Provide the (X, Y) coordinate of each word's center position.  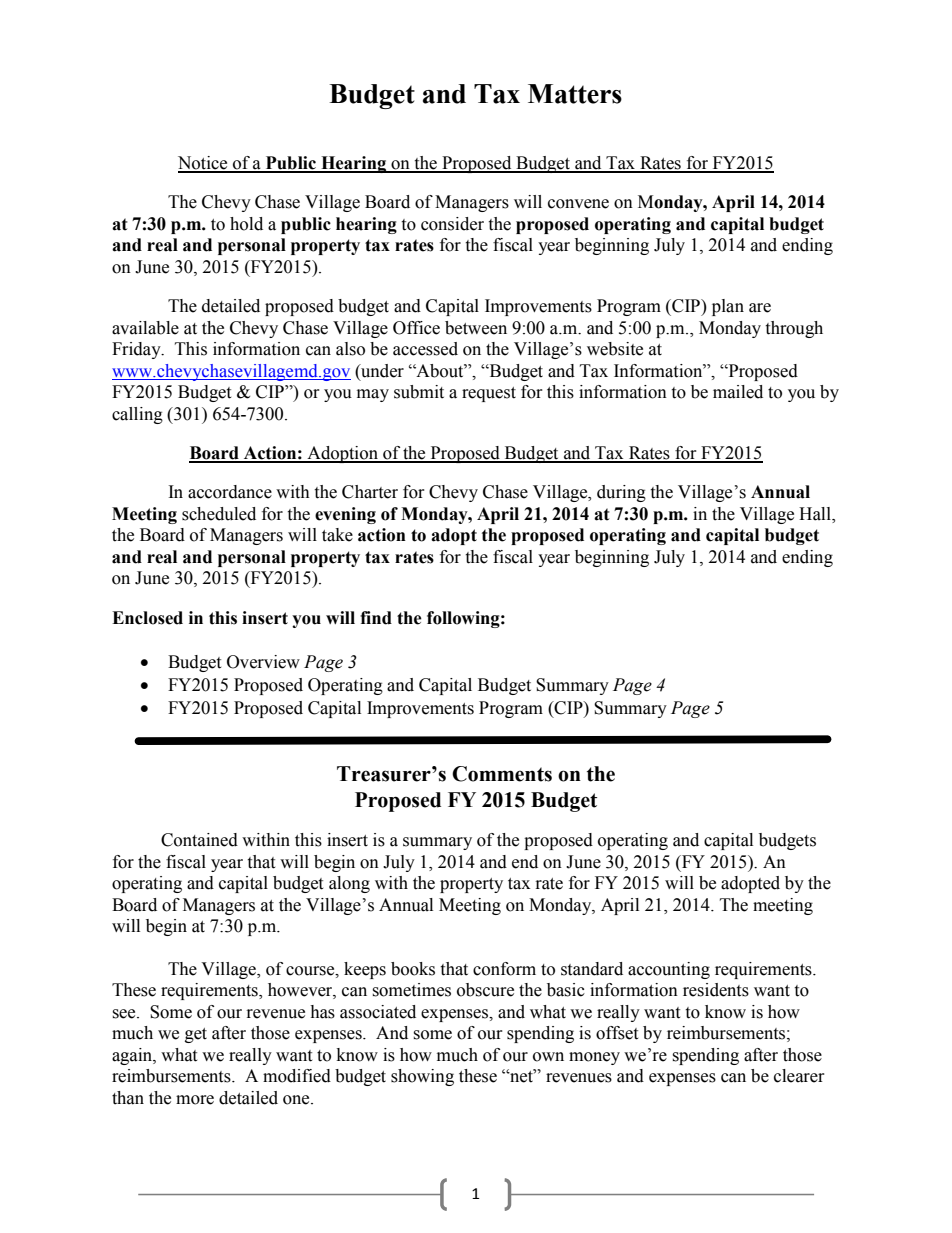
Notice (204, 164)
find (376, 618)
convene (578, 204)
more (195, 1100)
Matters (575, 94)
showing (422, 1077)
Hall (816, 515)
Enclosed (147, 618)
